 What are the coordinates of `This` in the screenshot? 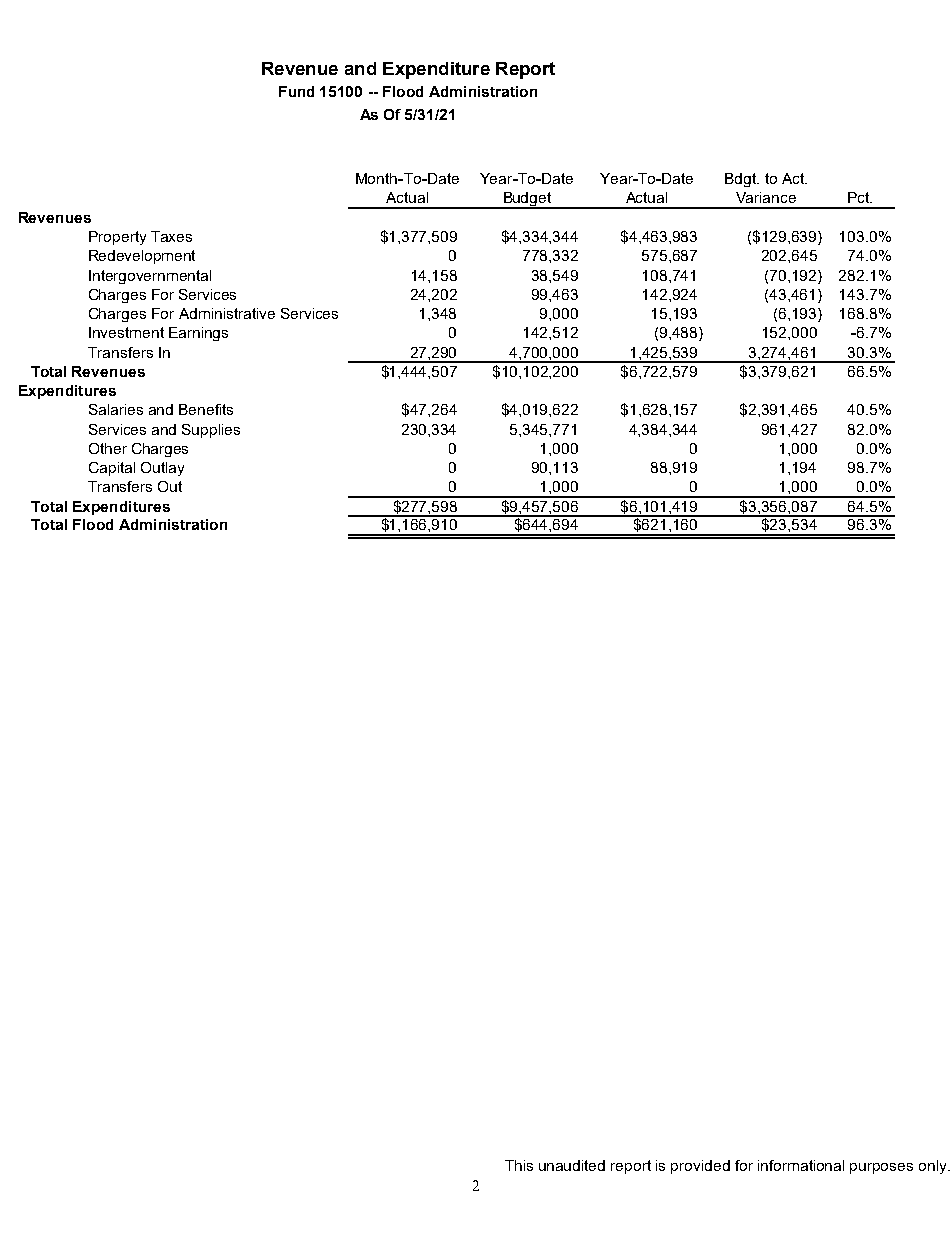 It's located at (519, 1165).
